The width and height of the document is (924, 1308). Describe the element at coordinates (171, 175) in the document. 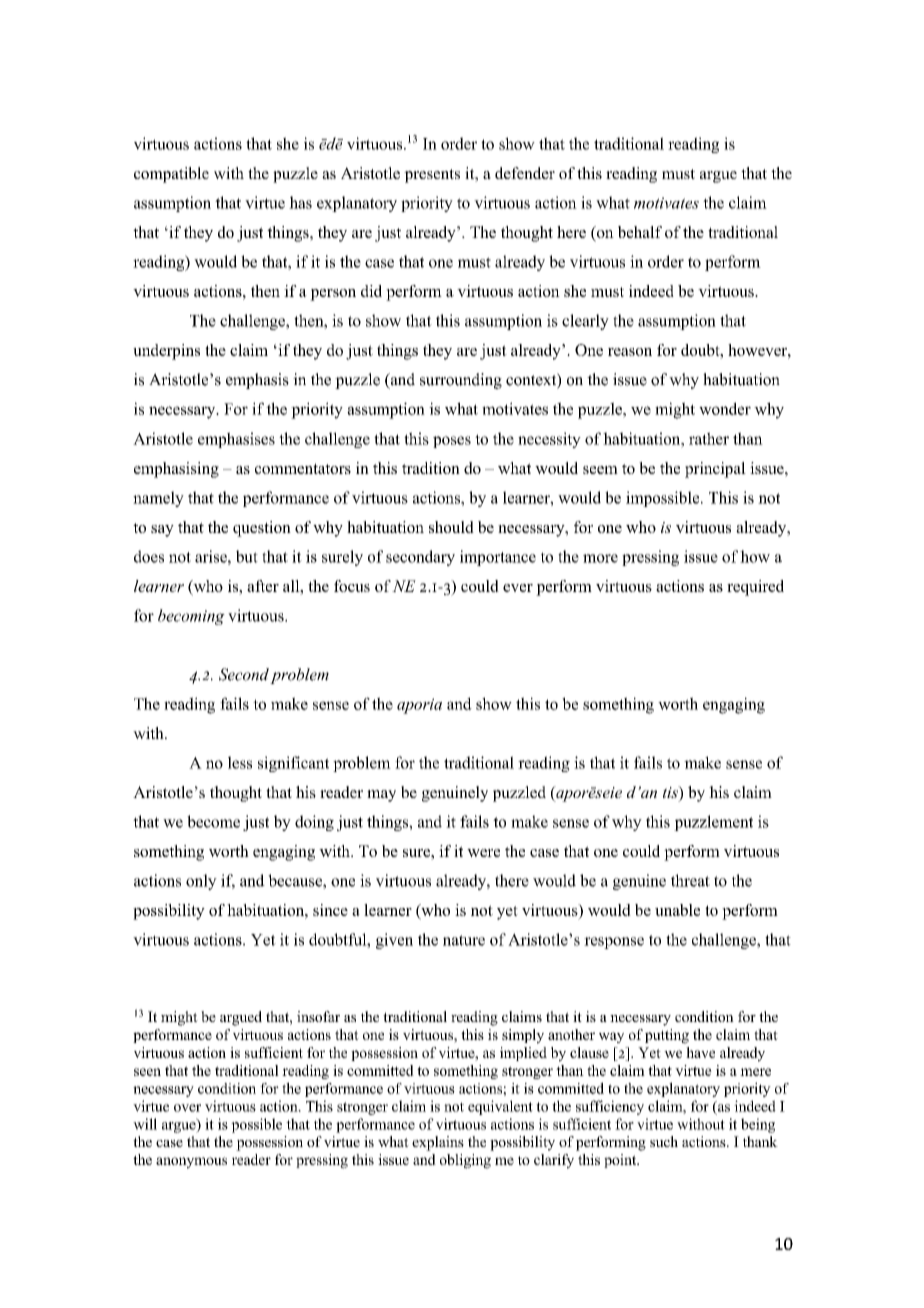

I see `compatible` at that location.
